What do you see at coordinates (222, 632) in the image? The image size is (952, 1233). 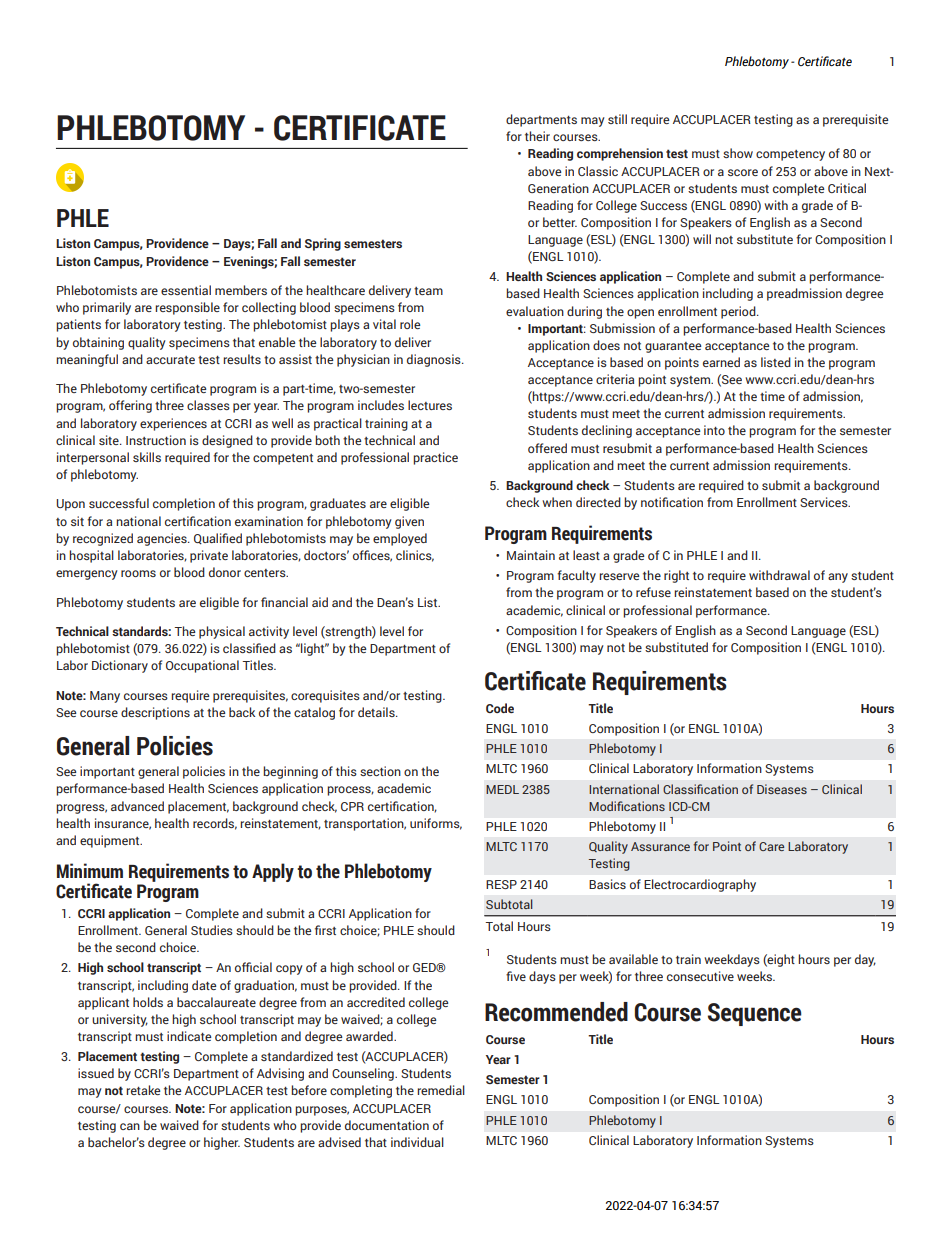 I see `physical` at bounding box center [222, 632].
